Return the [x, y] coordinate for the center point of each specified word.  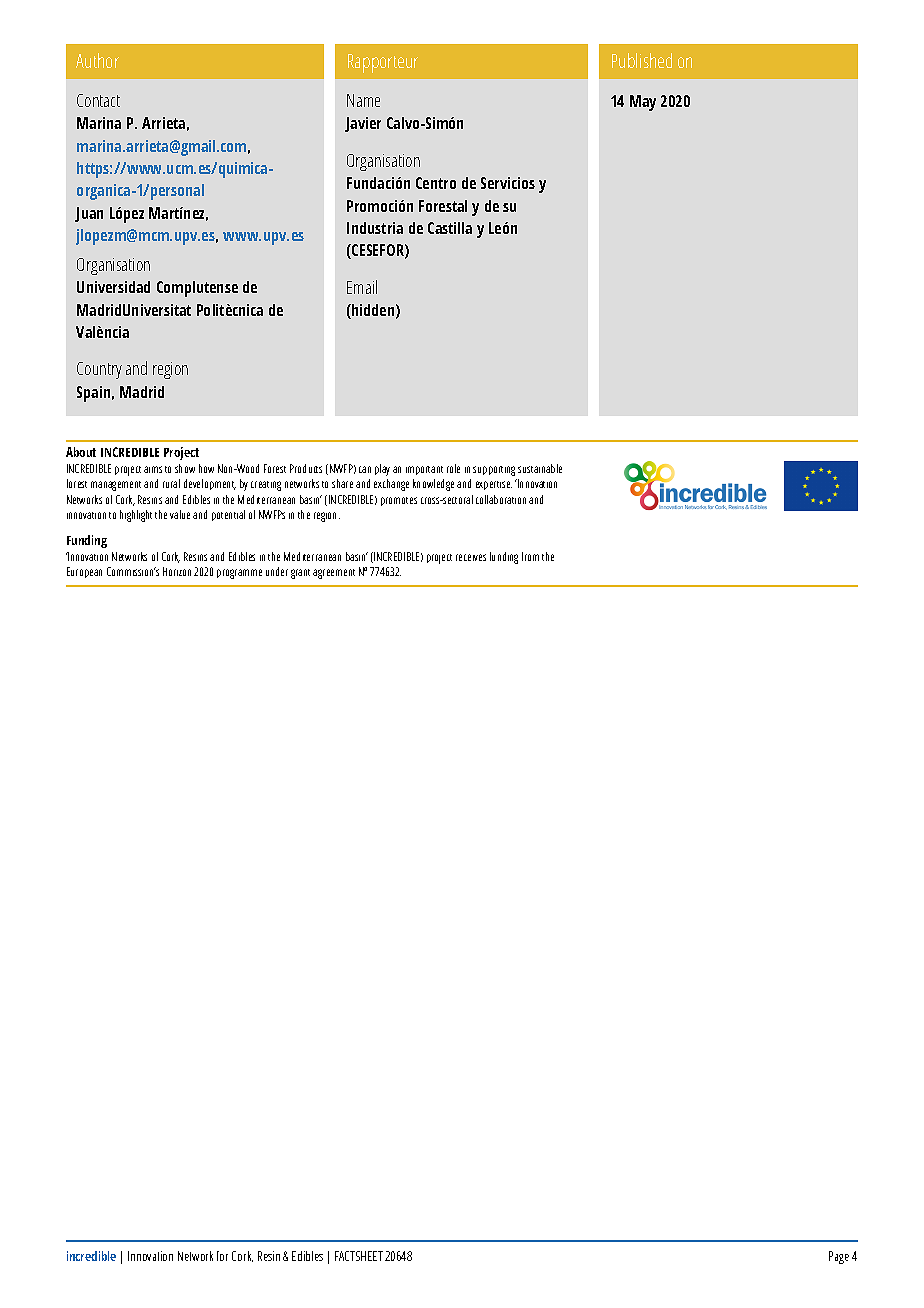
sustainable [540, 468]
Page [839, 1257]
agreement [334, 574]
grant [300, 574]
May [643, 103]
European [84, 572]
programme [239, 574]
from [530, 556]
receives [471, 557]
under [277, 571]
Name [363, 100]
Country [99, 370]
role [453, 468]
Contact [98, 100]
